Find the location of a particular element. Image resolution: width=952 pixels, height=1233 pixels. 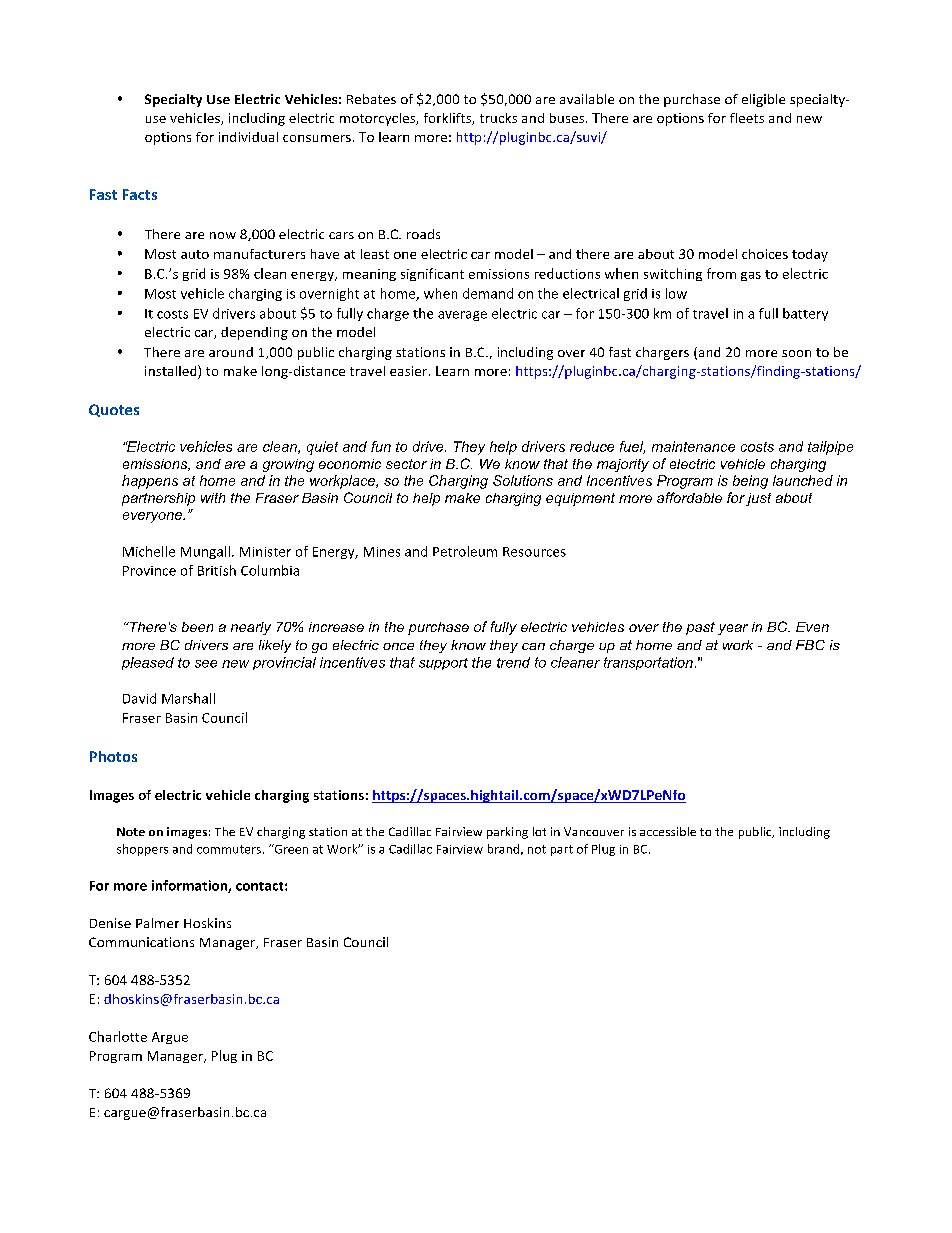

installed is located at coordinates (172, 372).
